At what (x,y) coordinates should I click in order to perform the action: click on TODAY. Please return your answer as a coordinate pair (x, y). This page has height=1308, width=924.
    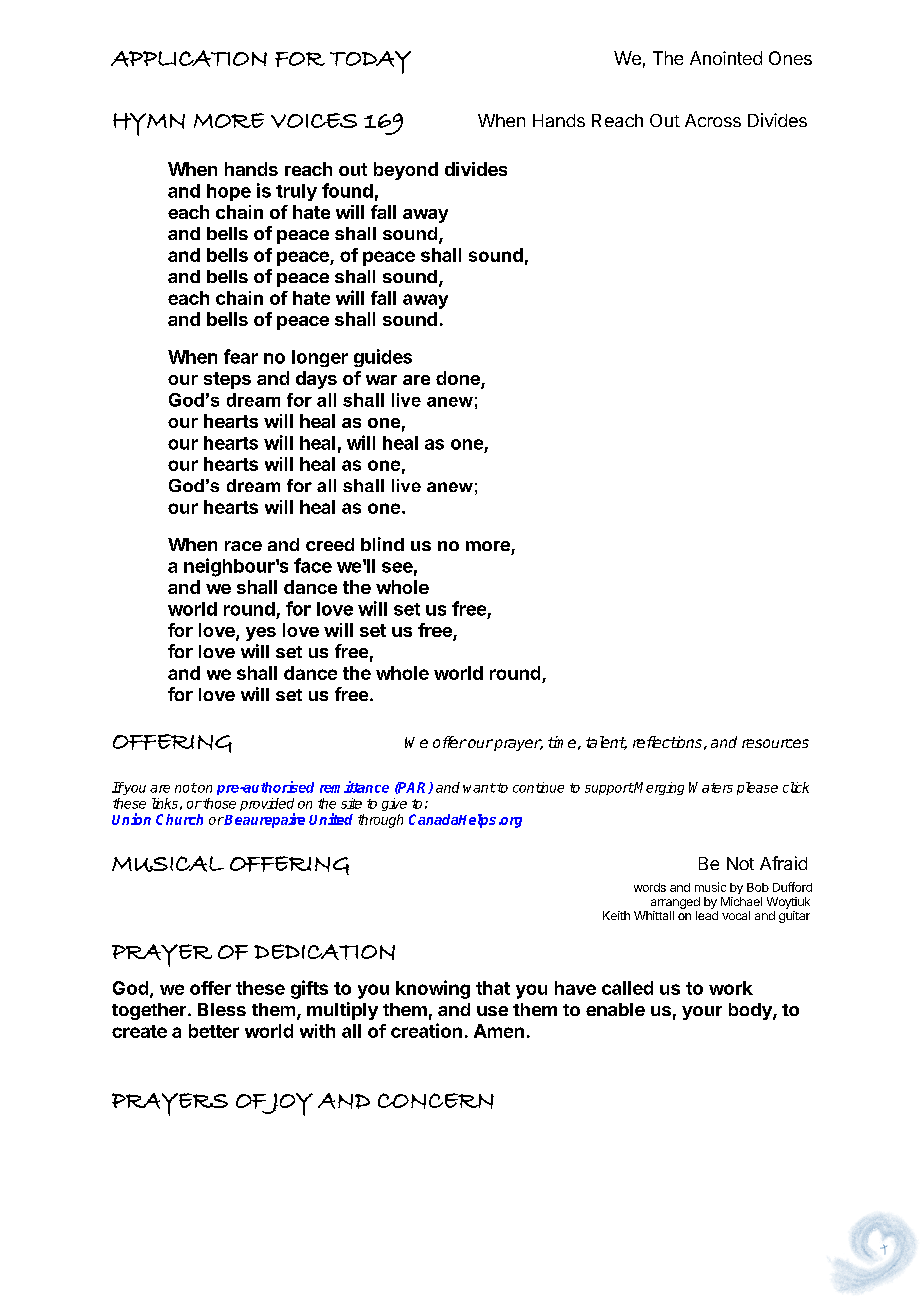
    Looking at the image, I should click on (370, 62).
